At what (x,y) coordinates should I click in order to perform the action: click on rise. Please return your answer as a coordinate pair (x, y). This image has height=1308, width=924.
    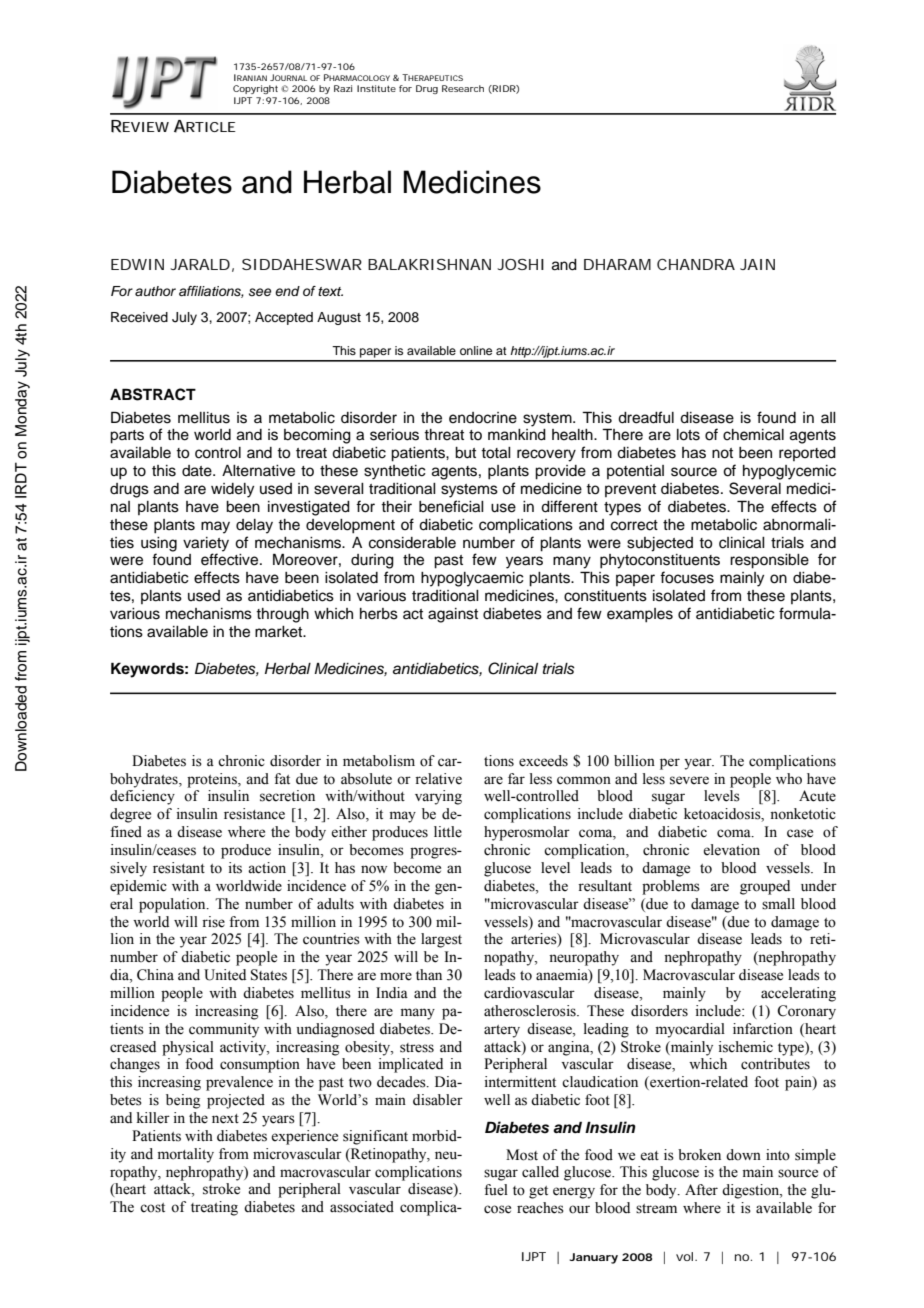
    Looking at the image, I should click on (213, 922).
